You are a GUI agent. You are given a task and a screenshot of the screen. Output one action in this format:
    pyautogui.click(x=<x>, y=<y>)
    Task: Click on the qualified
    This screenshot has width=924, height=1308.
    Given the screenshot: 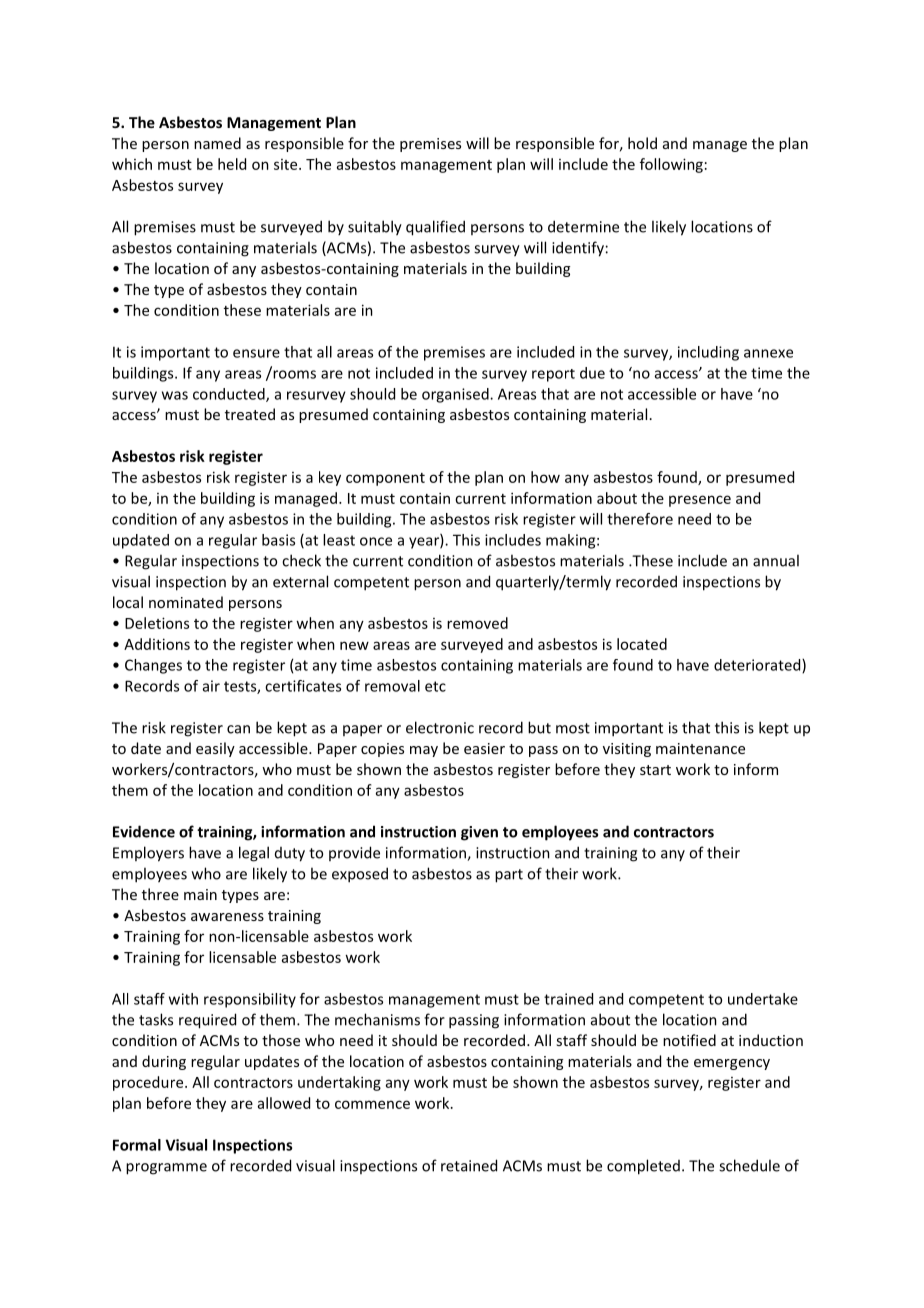 What is the action you would take?
    pyautogui.click(x=435, y=228)
